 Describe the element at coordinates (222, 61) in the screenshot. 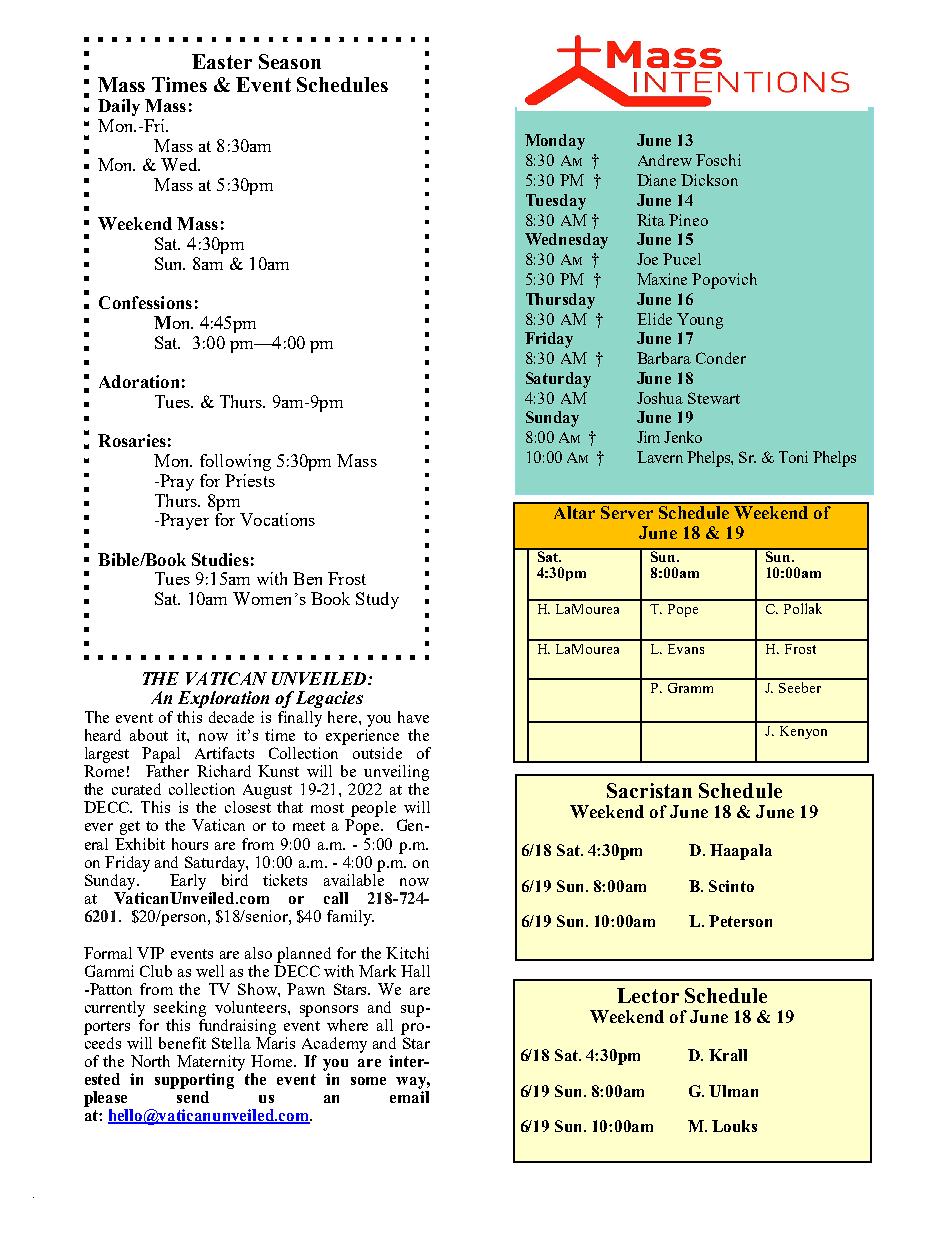

I see `Easter` at that location.
